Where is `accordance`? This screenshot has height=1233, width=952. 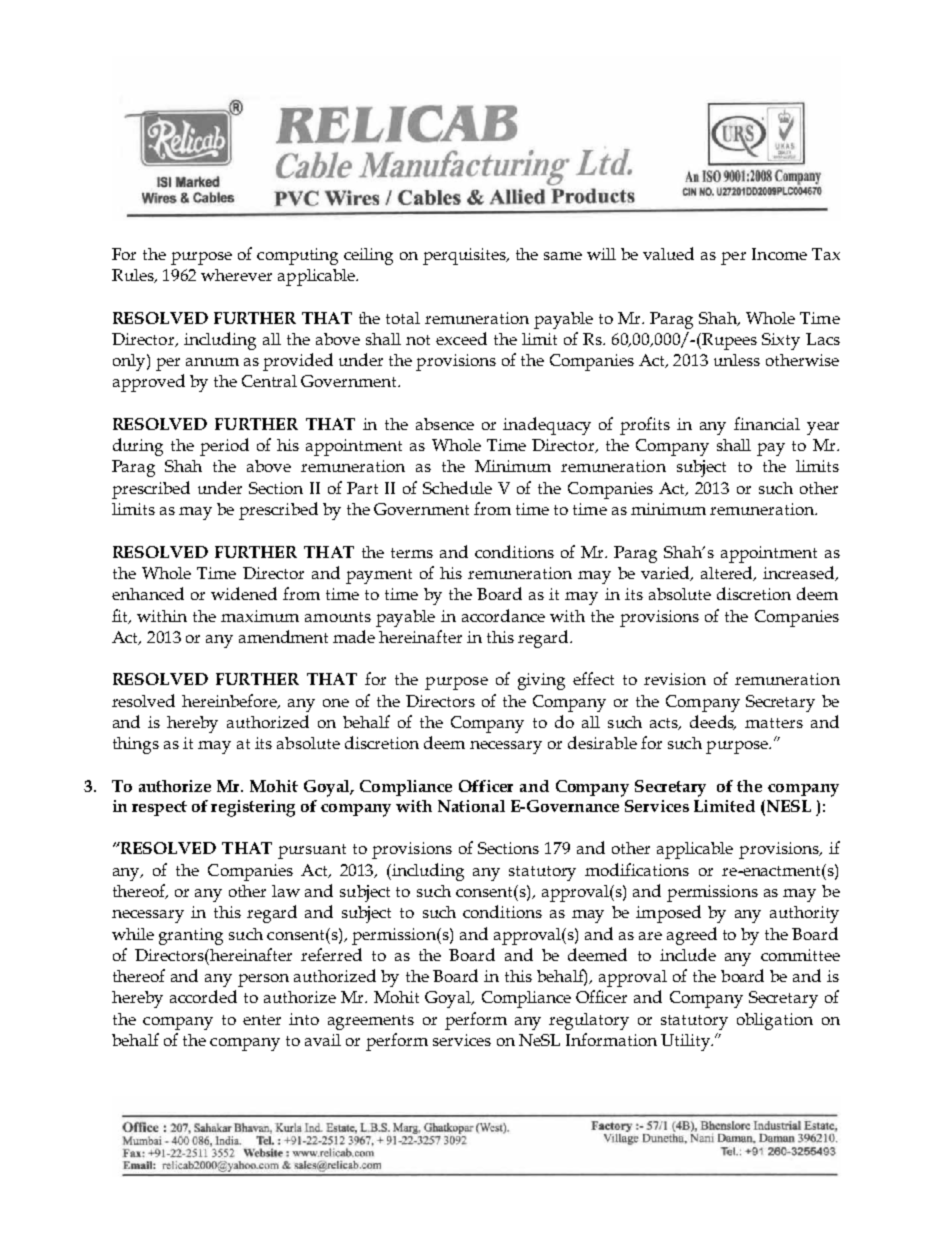
accordance is located at coordinates (503, 615).
